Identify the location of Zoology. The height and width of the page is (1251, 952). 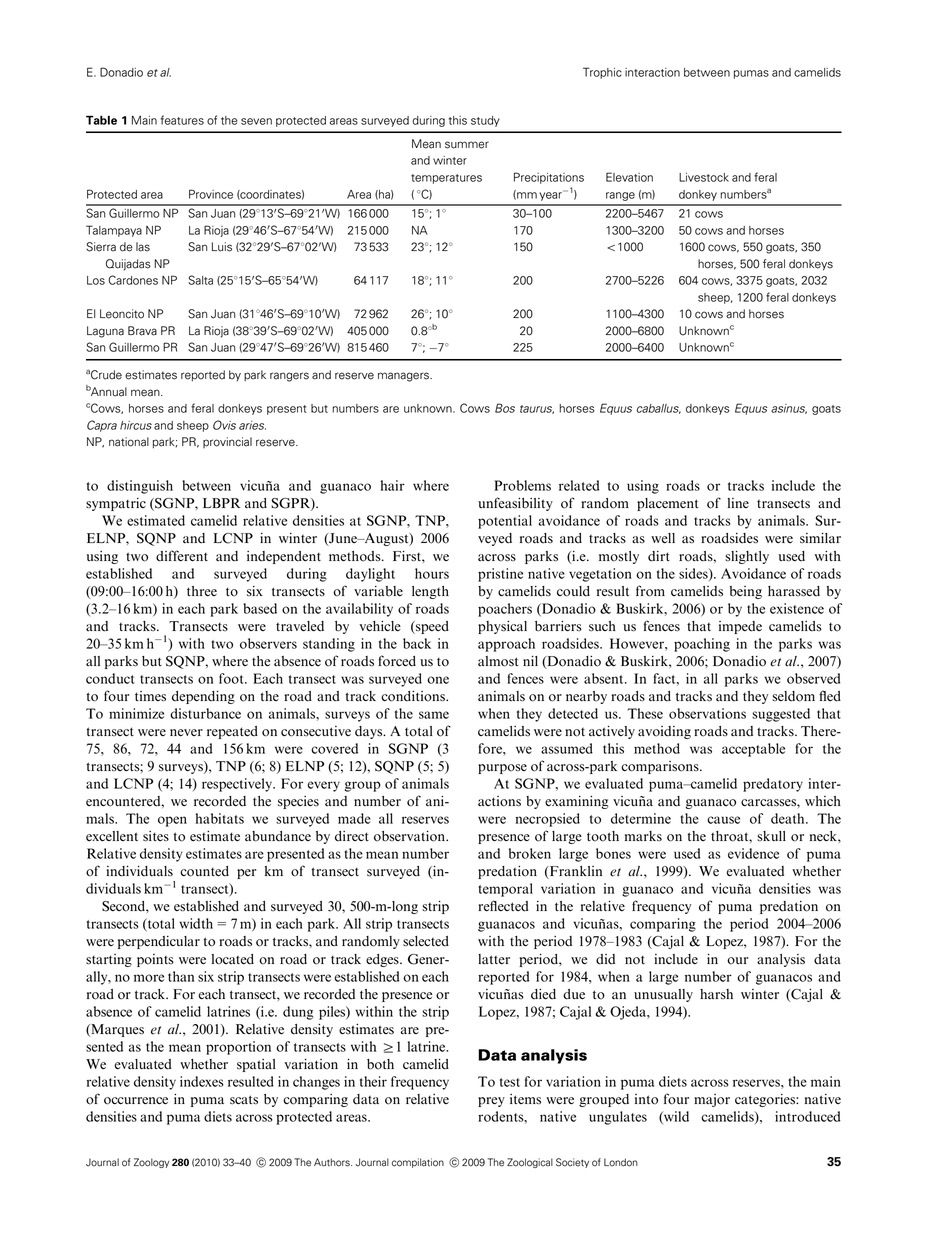
(152, 1163).
